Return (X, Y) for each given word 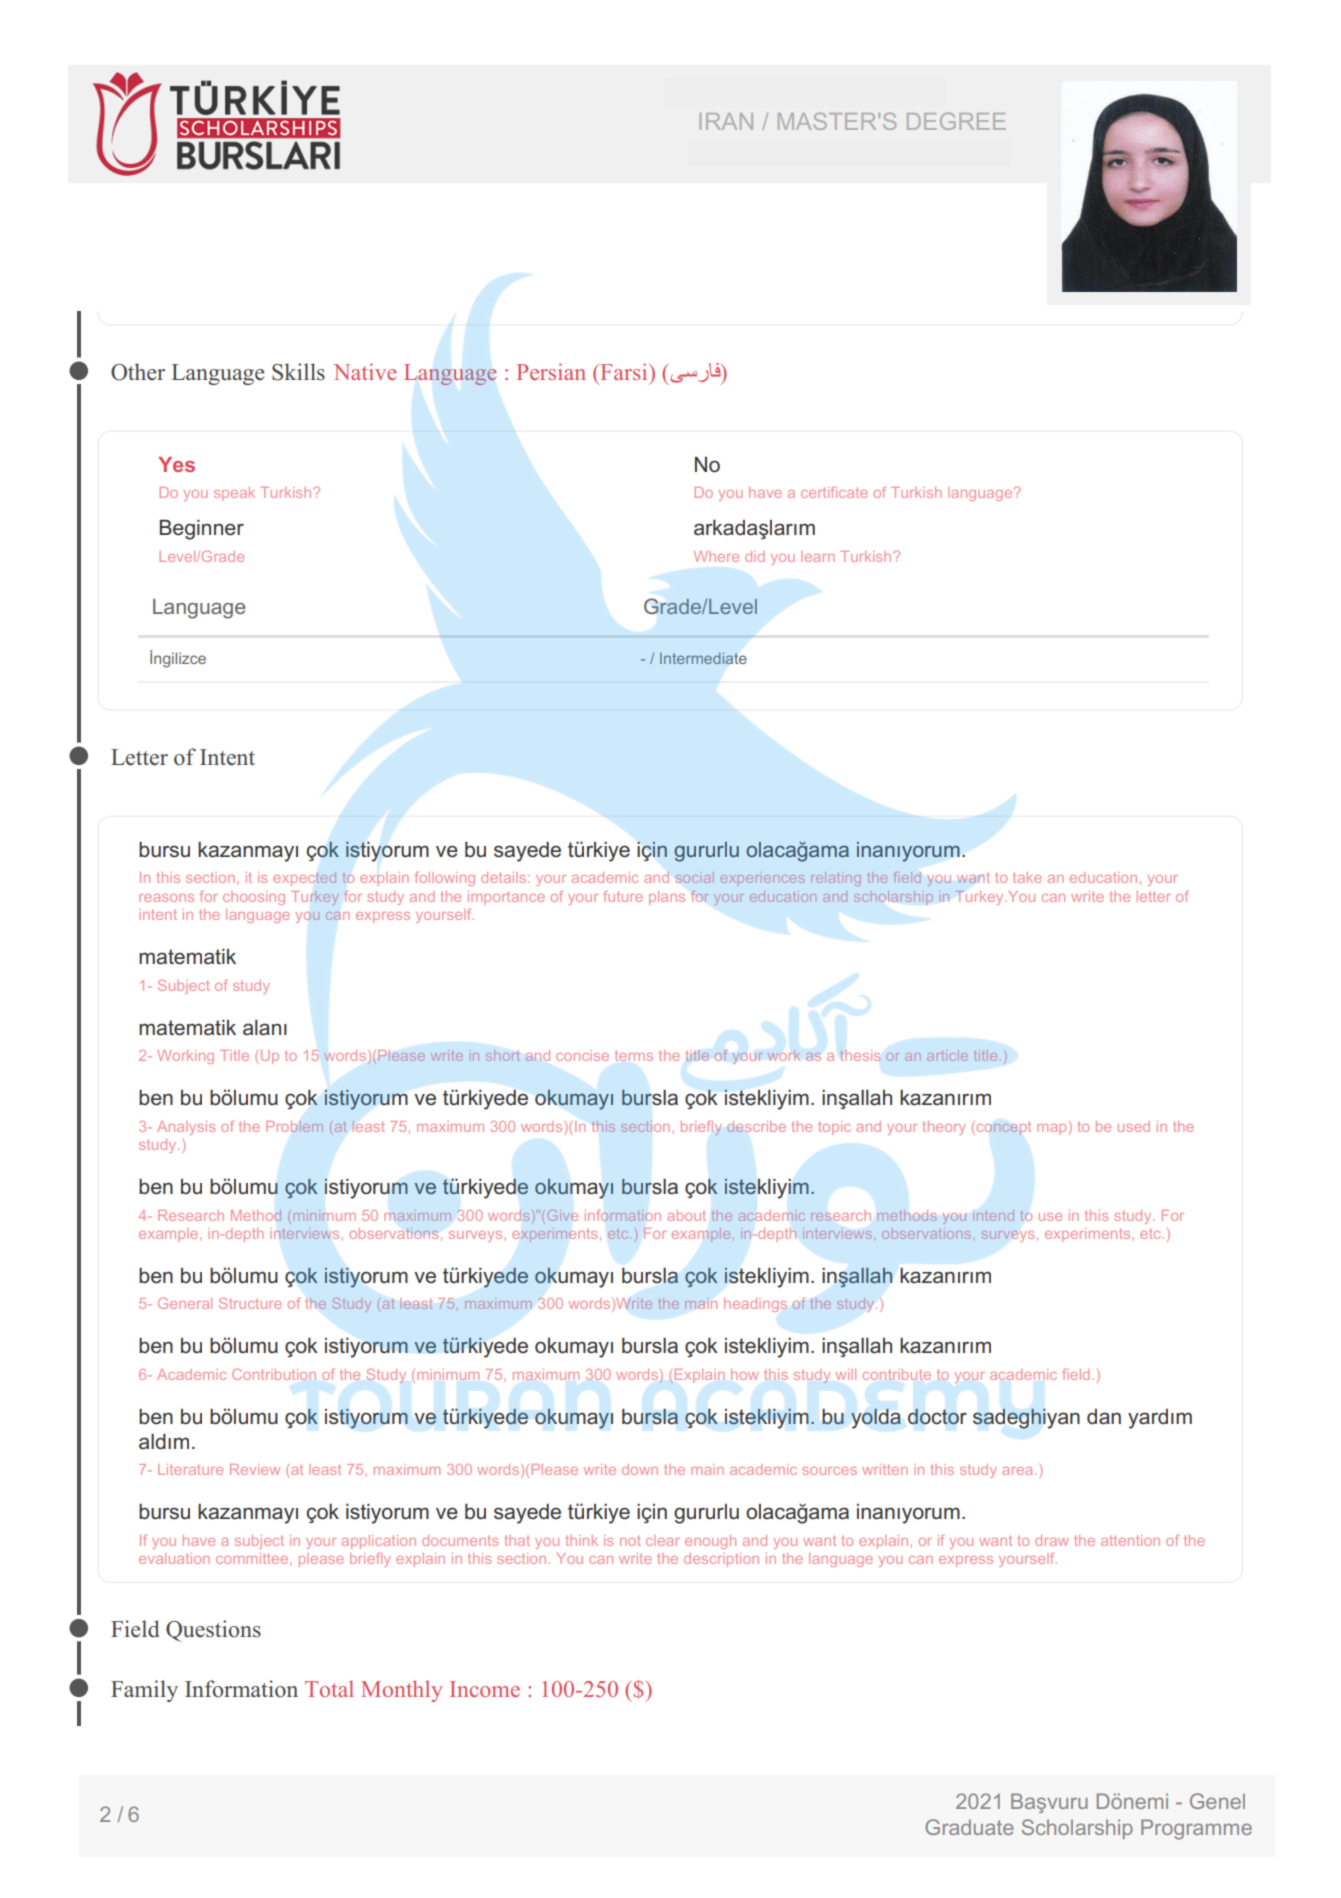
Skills (298, 372)
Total (329, 1688)
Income (485, 1689)
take (1027, 877)
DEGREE (956, 121)
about (686, 1215)
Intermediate (703, 658)
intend (993, 1215)
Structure (250, 1303)
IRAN (726, 121)
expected (304, 878)
